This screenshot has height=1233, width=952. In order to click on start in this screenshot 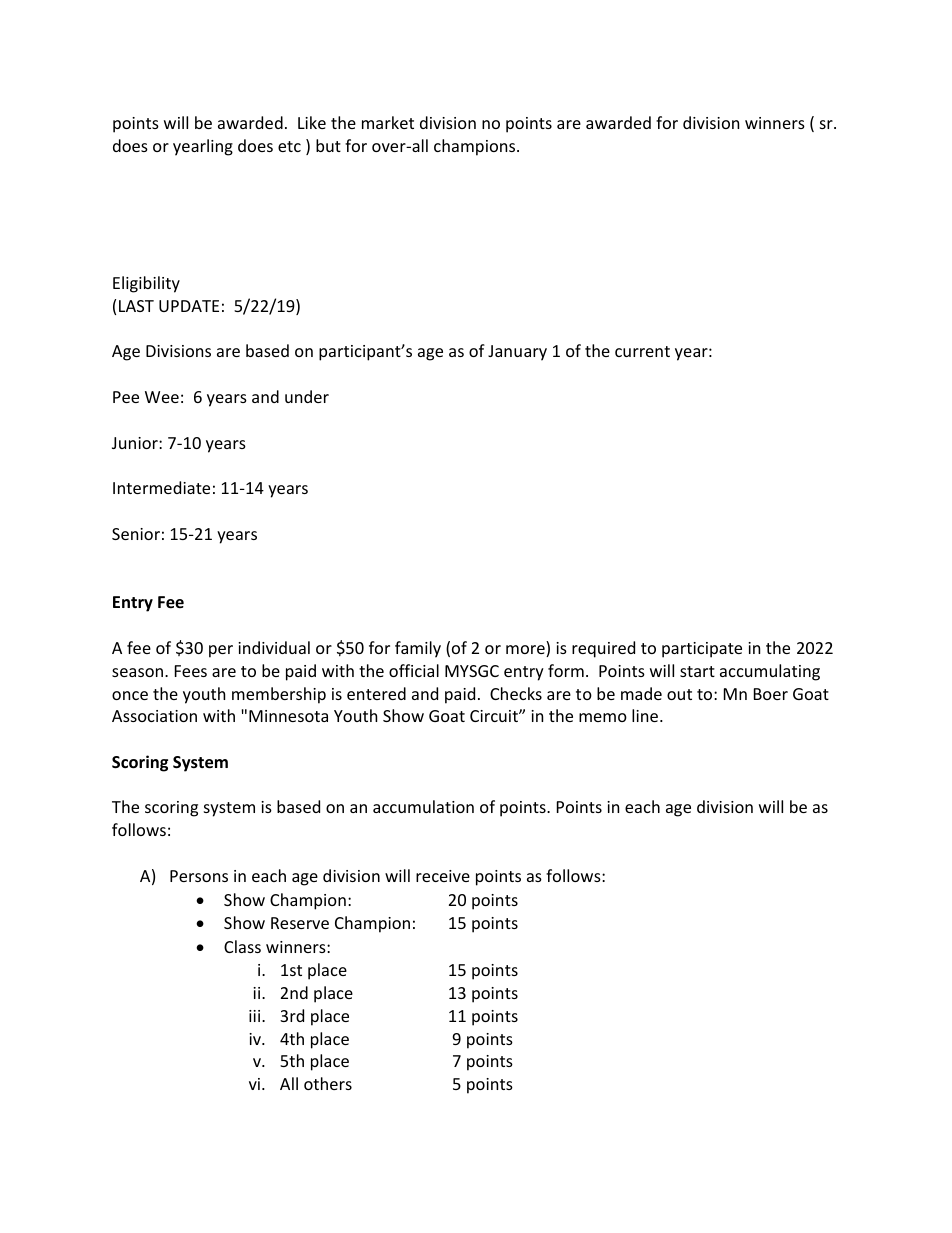, I will do `click(697, 671)`.
